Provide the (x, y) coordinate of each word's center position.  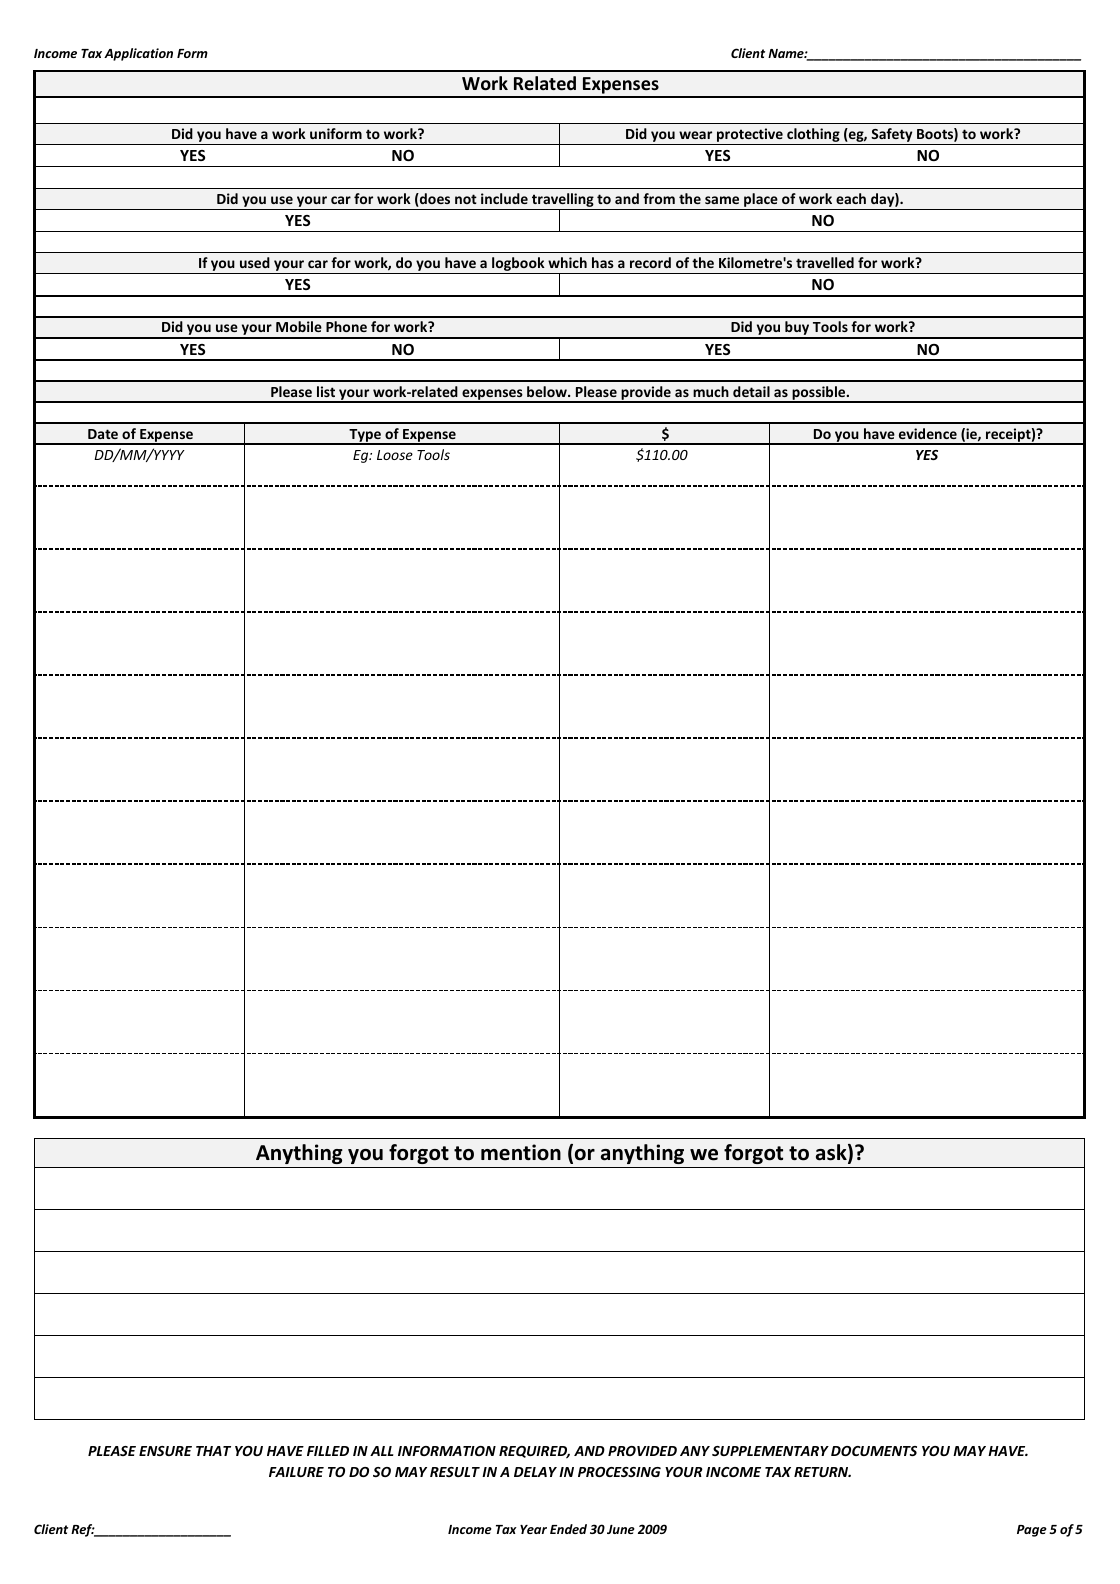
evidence (928, 433)
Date (103, 434)
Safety (892, 136)
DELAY (535, 1472)
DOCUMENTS (874, 1451)
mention (521, 1152)
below (548, 391)
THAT (213, 1451)
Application (138, 54)
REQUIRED (534, 1452)
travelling (563, 201)
